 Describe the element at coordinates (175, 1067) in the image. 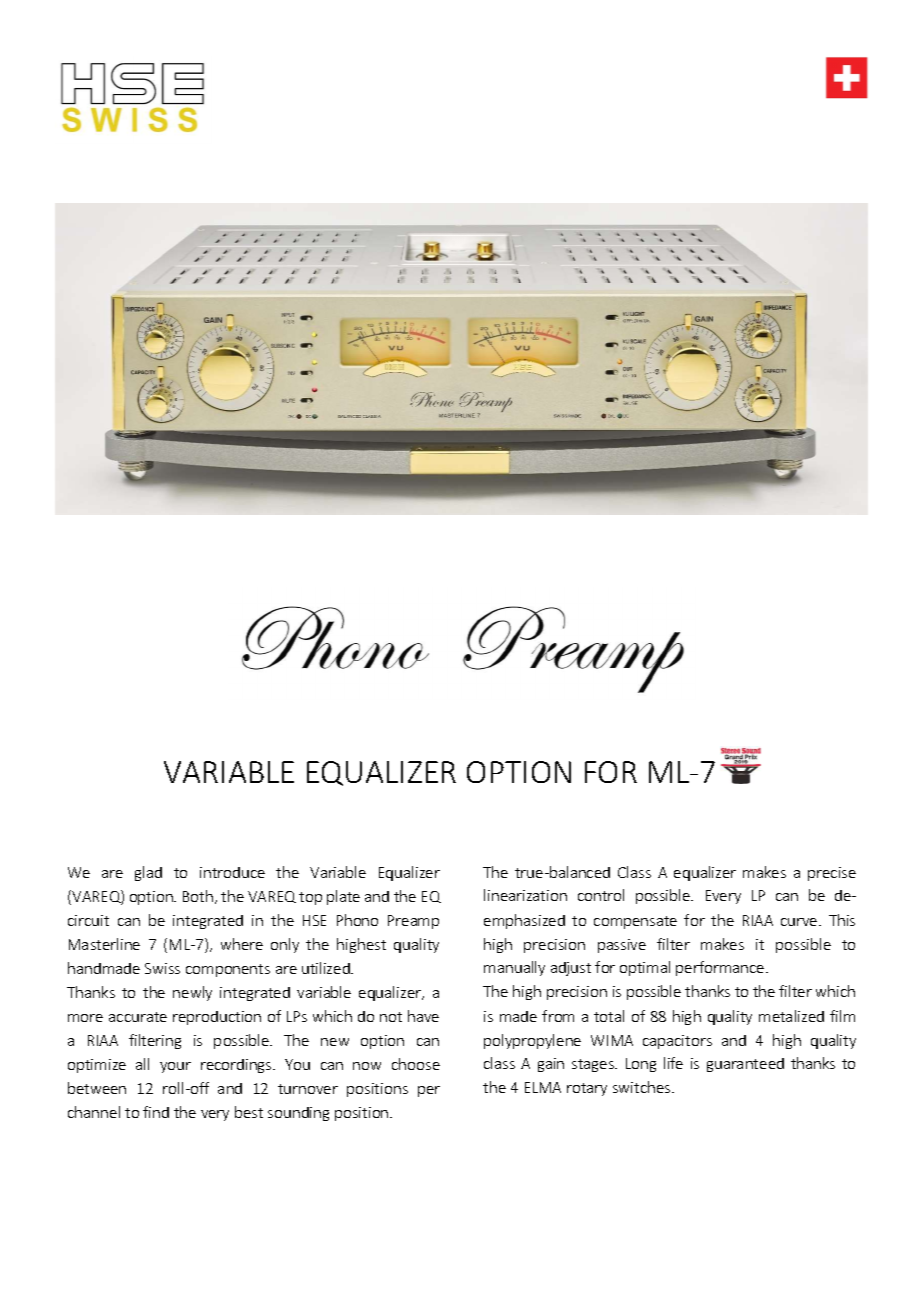

I see `your` at that location.
